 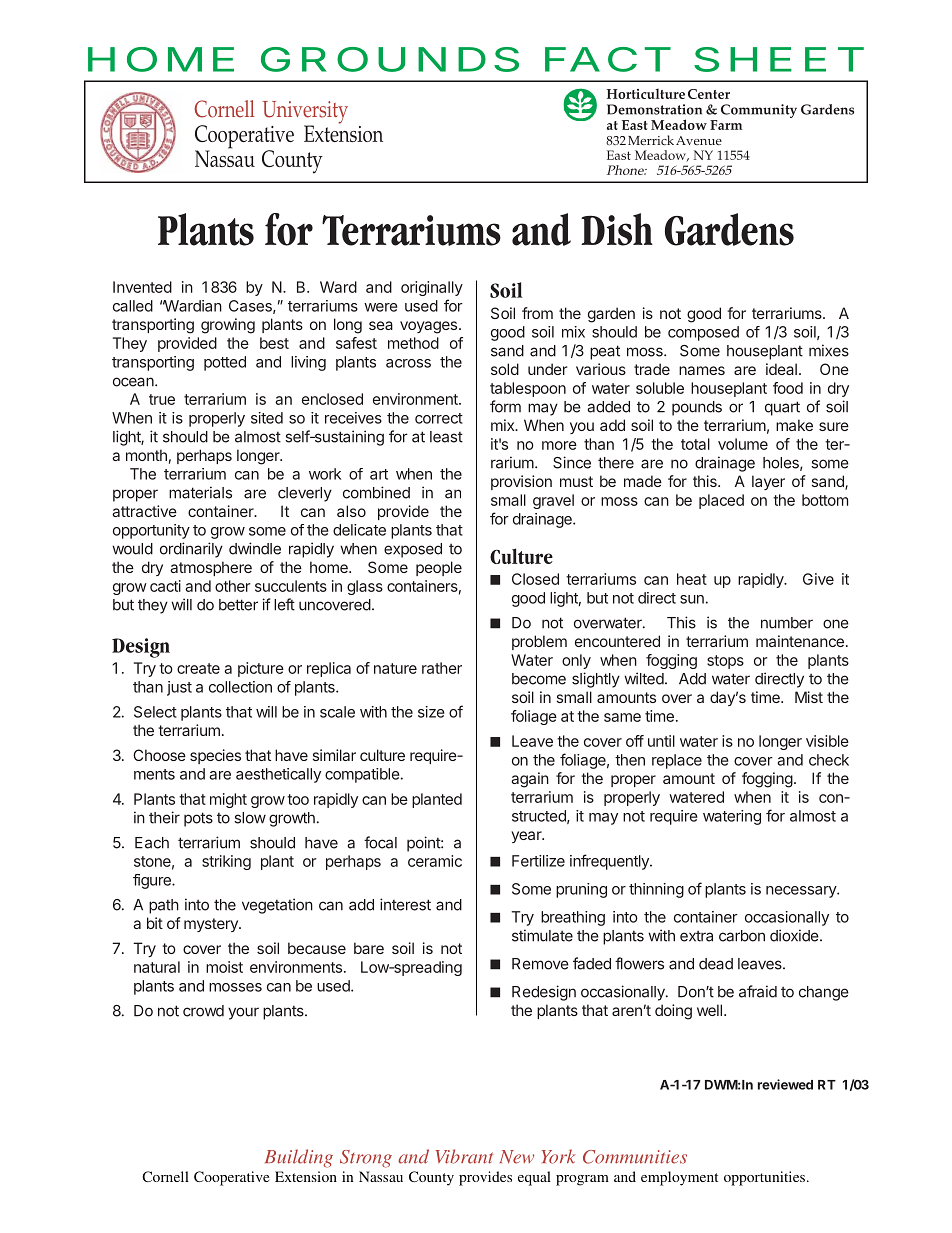 I want to click on University, so click(x=305, y=113).
